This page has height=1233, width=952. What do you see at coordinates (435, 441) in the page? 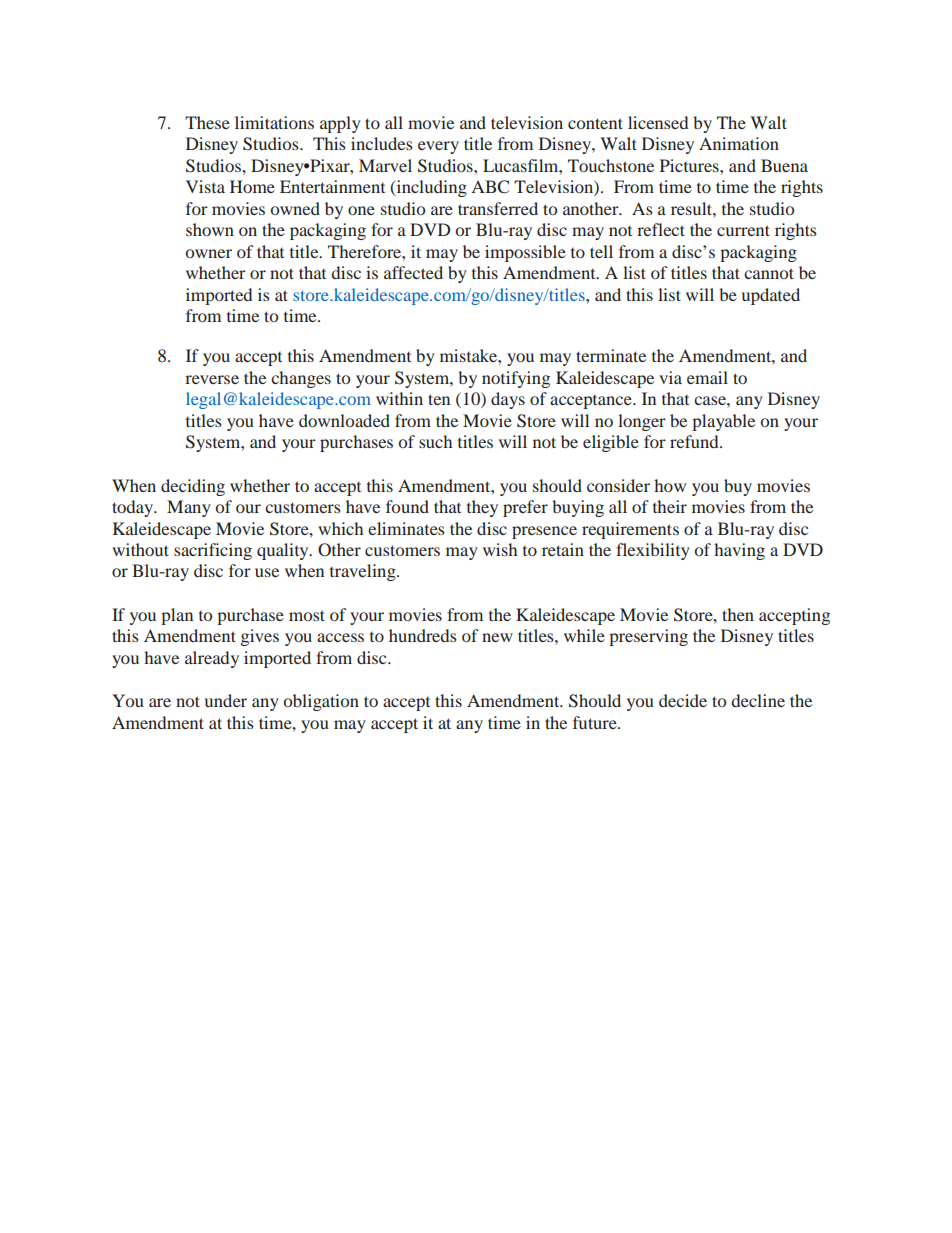
I see `such` at bounding box center [435, 441].
